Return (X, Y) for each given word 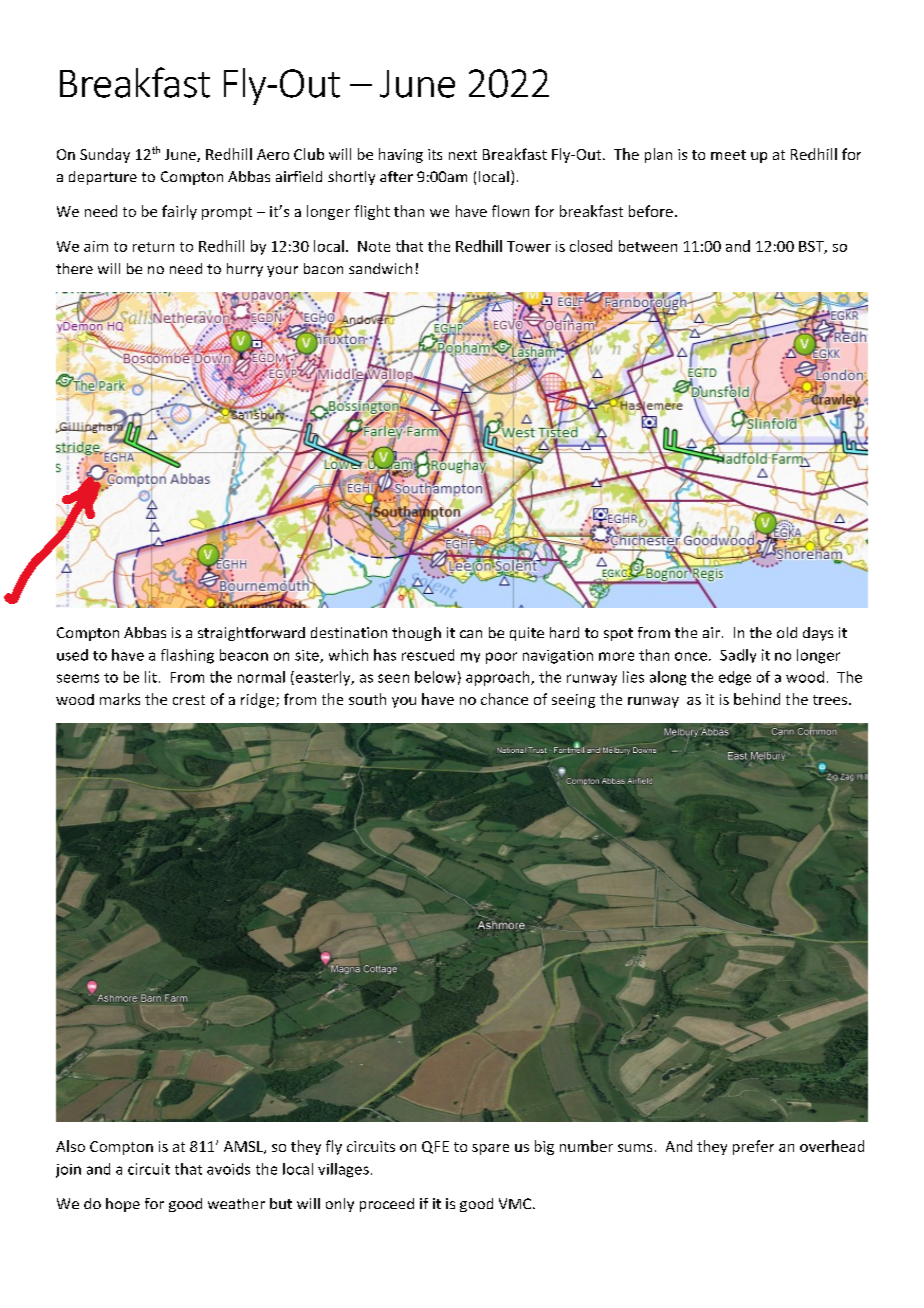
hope (123, 1205)
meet (728, 155)
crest (189, 700)
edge (735, 678)
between (648, 246)
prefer (753, 1147)
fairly (179, 212)
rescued (428, 655)
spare (490, 1149)
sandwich (380, 268)
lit (151, 677)
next (463, 155)
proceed (387, 1205)
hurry (245, 270)
